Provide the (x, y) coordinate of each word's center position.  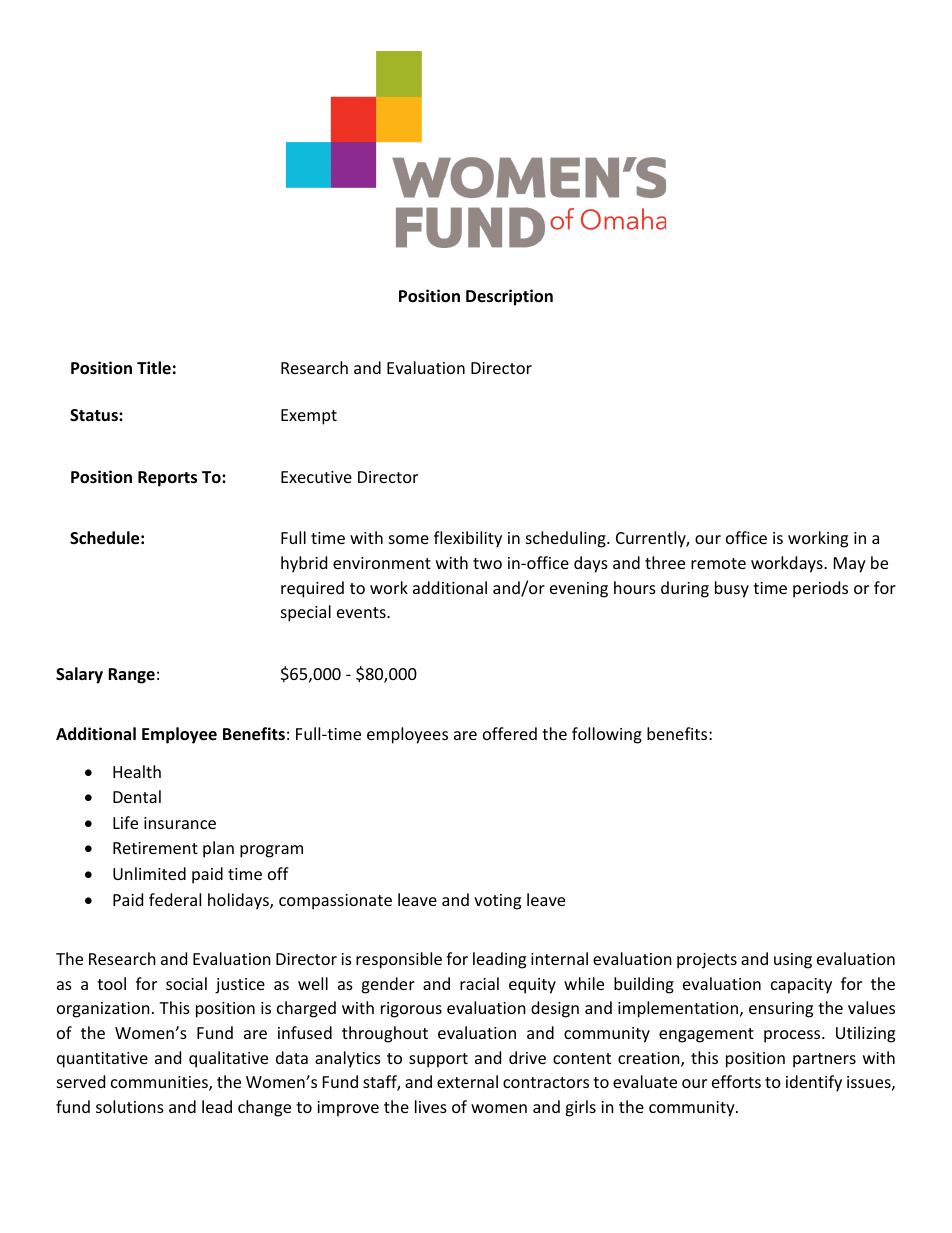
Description (509, 297)
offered (510, 733)
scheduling (567, 539)
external (467, 1081)
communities (160, 1083)
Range (131, 676)
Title (154, 367)
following (607, 735)
